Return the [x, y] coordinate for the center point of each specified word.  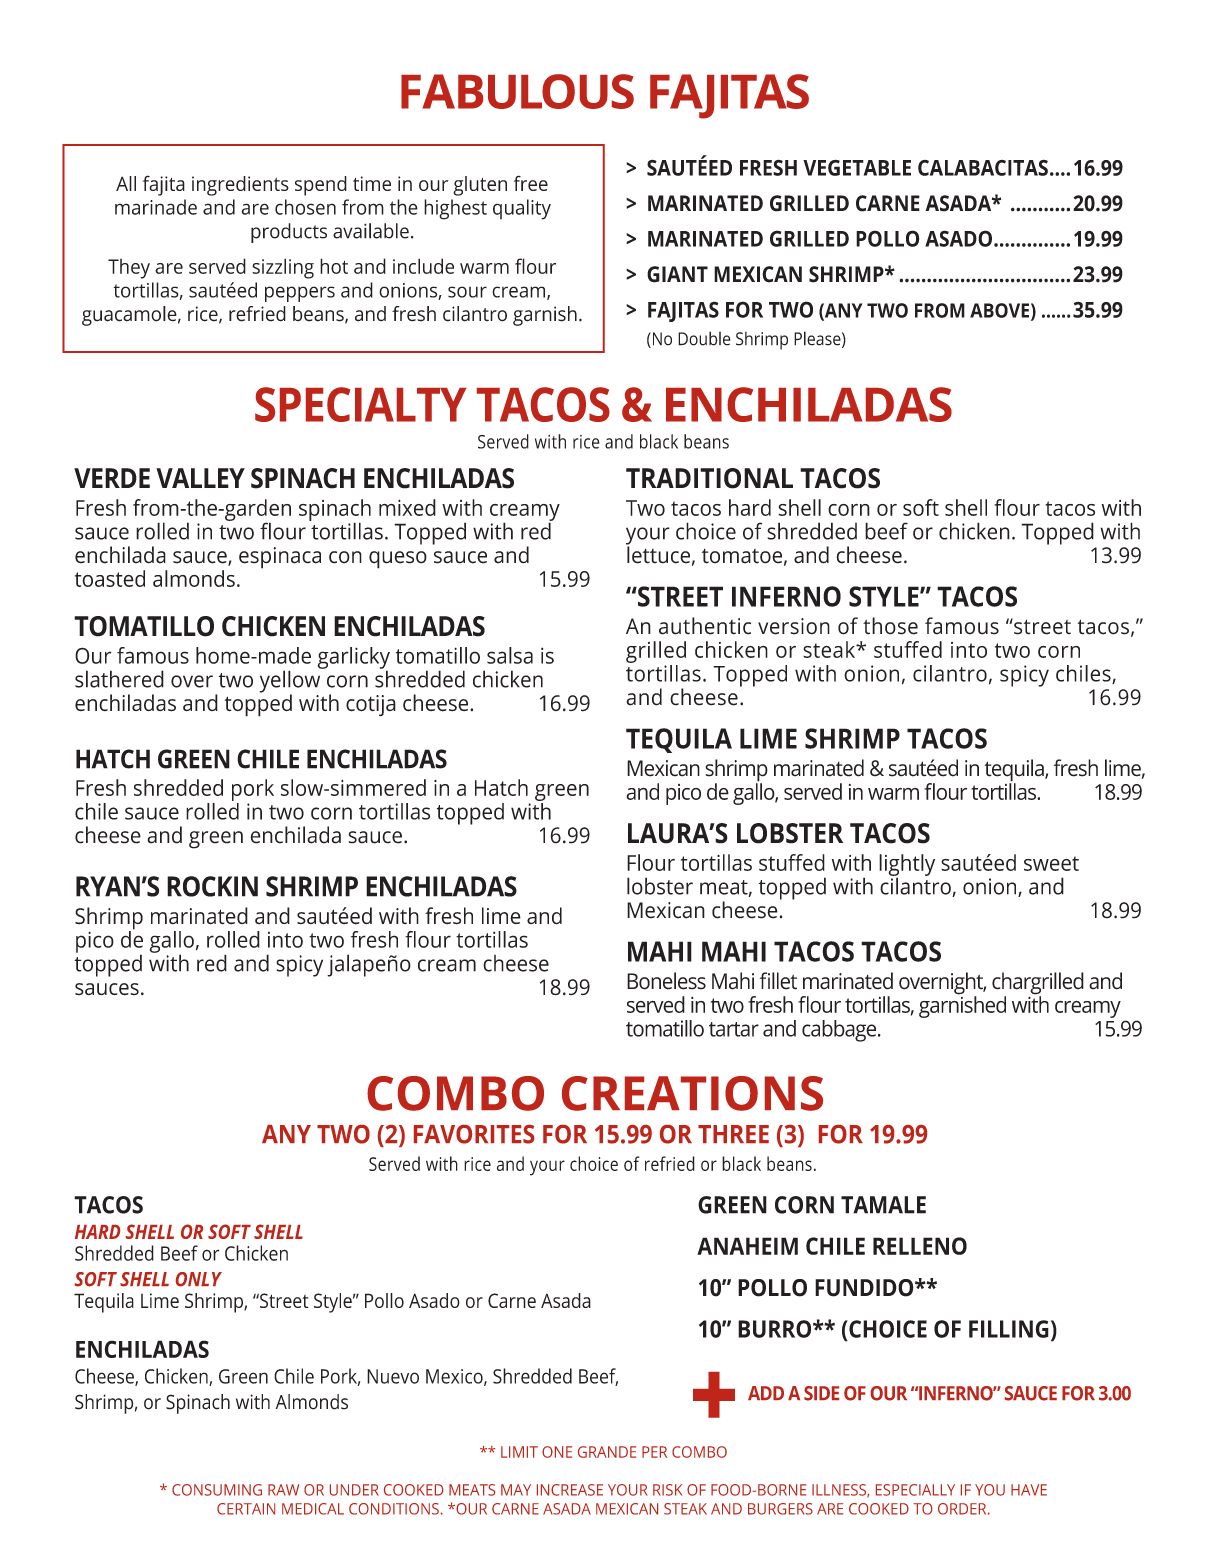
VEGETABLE [857, 167]
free [531, 183]
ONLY [199, 1279]
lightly [907, 866]
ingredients [240, 186]
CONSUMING [217, 1490]
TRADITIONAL [709, 478]
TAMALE [883, 1205]
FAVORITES [474, 1134]
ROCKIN [212, 886]
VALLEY [200, 478]
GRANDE [607, 1452]
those [890, 626]
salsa [510, 655]
